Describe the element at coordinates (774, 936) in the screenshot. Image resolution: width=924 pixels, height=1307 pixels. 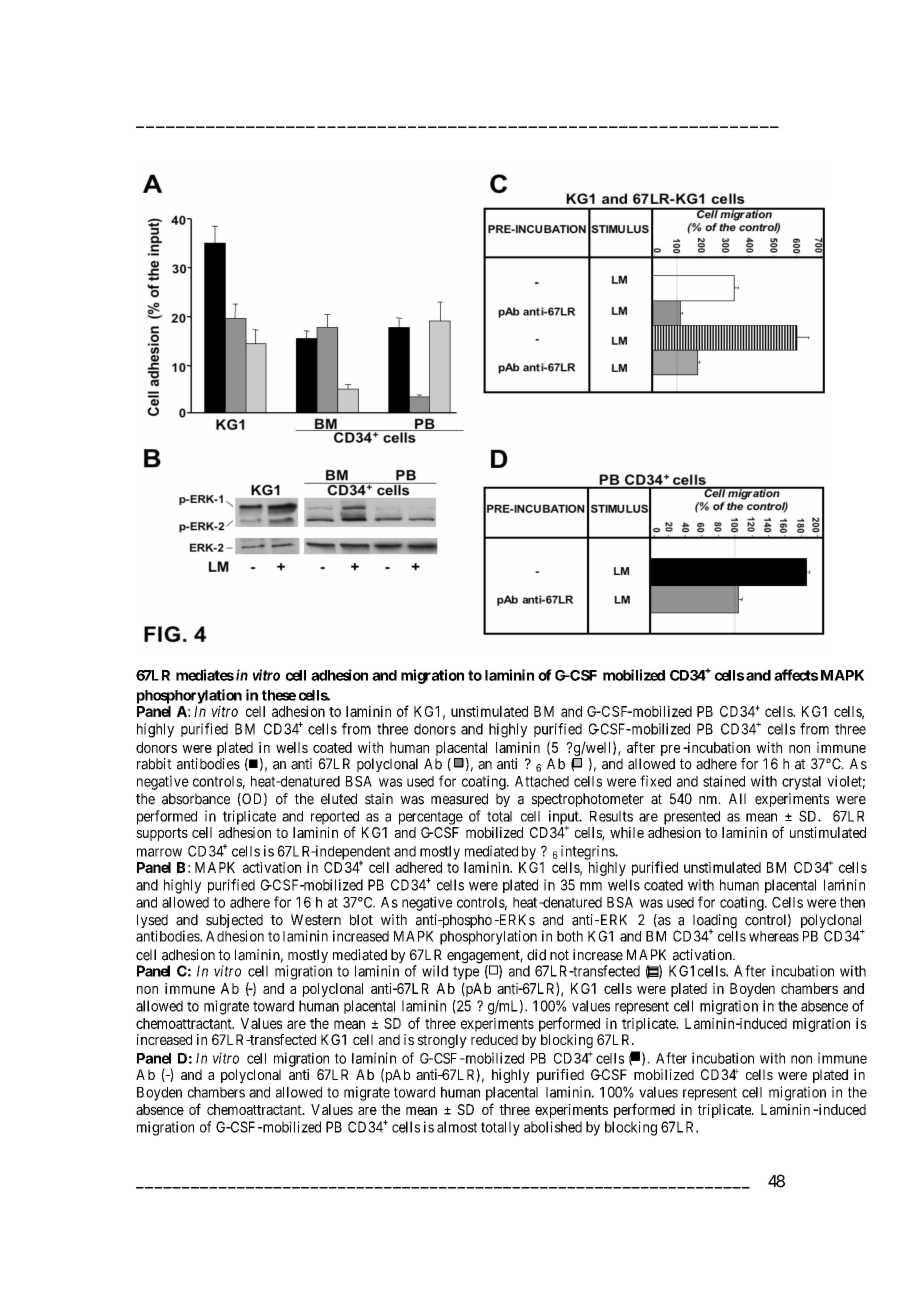
I see `whereas` at that location.
